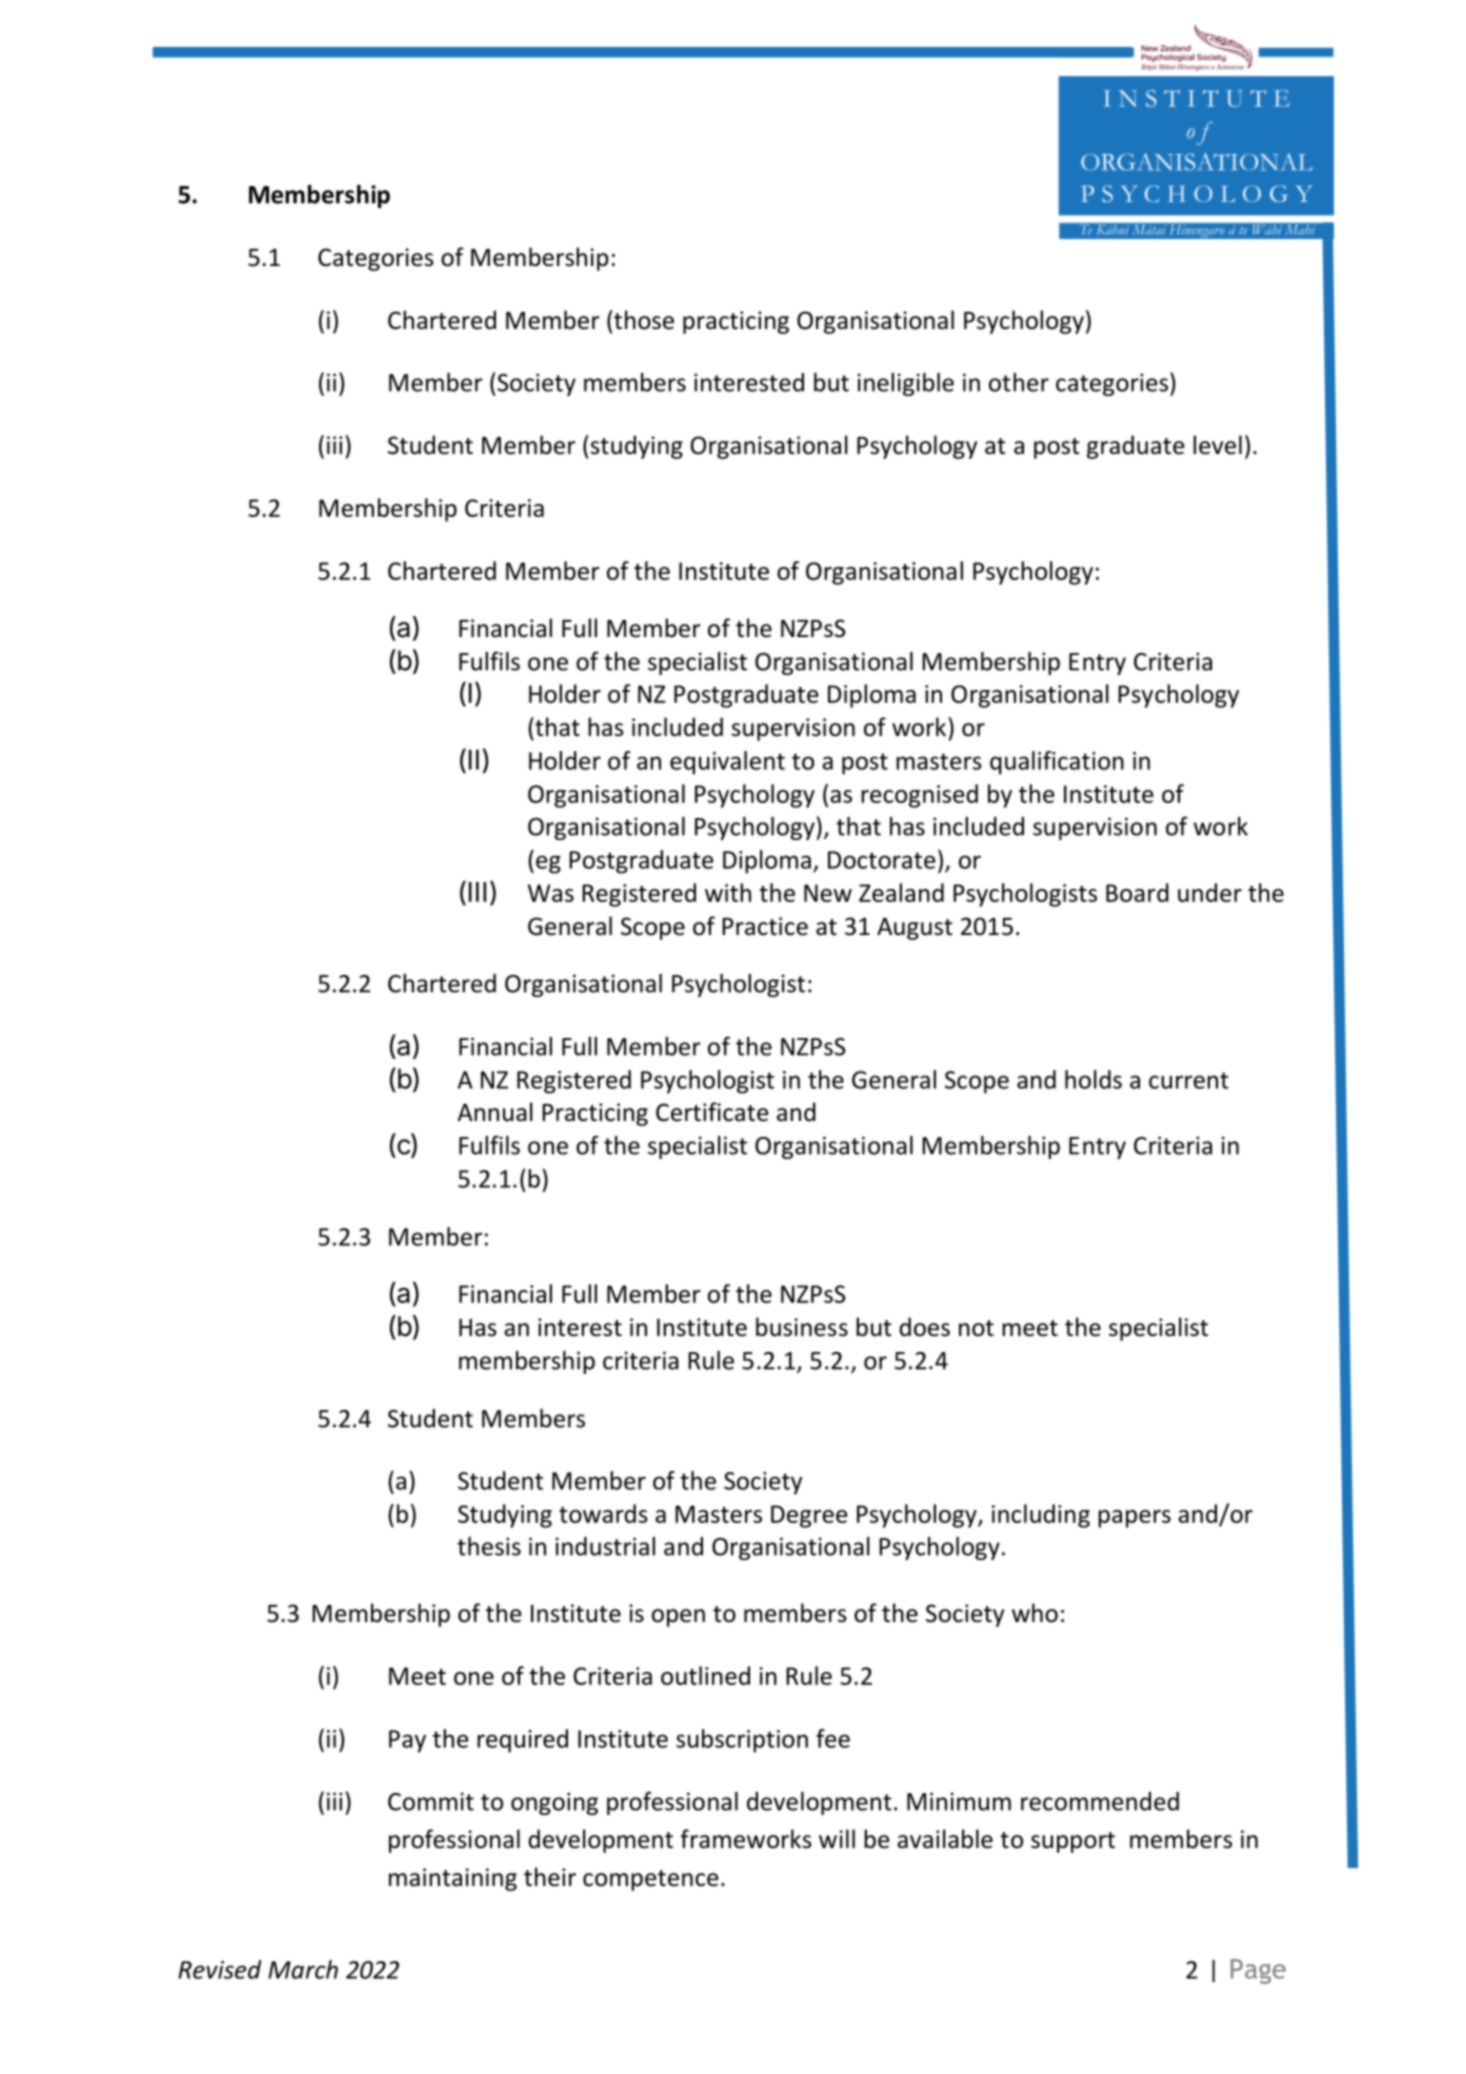 The height and width of the screenshot is (2074, 1466). Describe the element at coordinates (727, 763) in the screenshot. I see `equivalent` at that location.
